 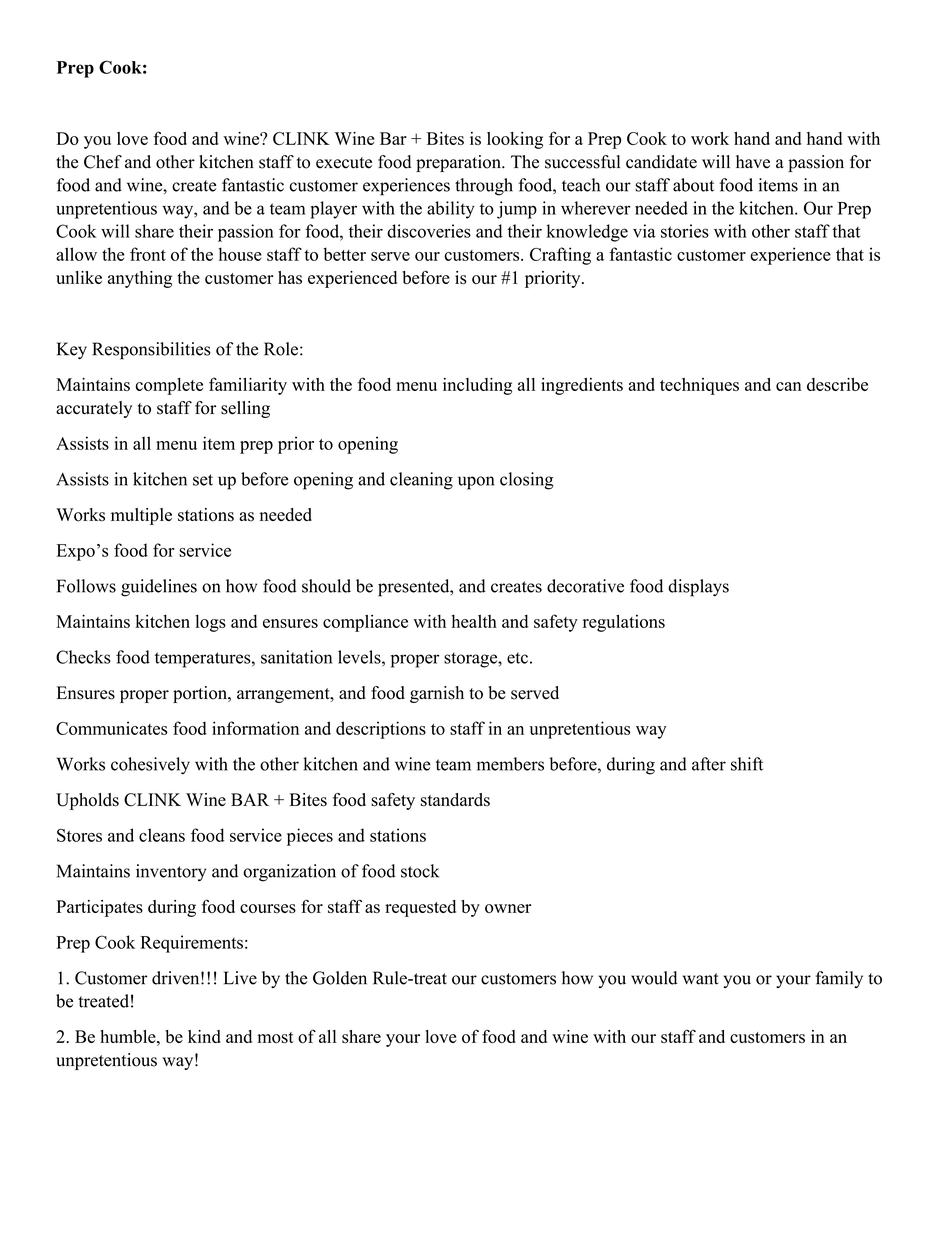 I want to click on Chef, so click(x=103, y=162).
